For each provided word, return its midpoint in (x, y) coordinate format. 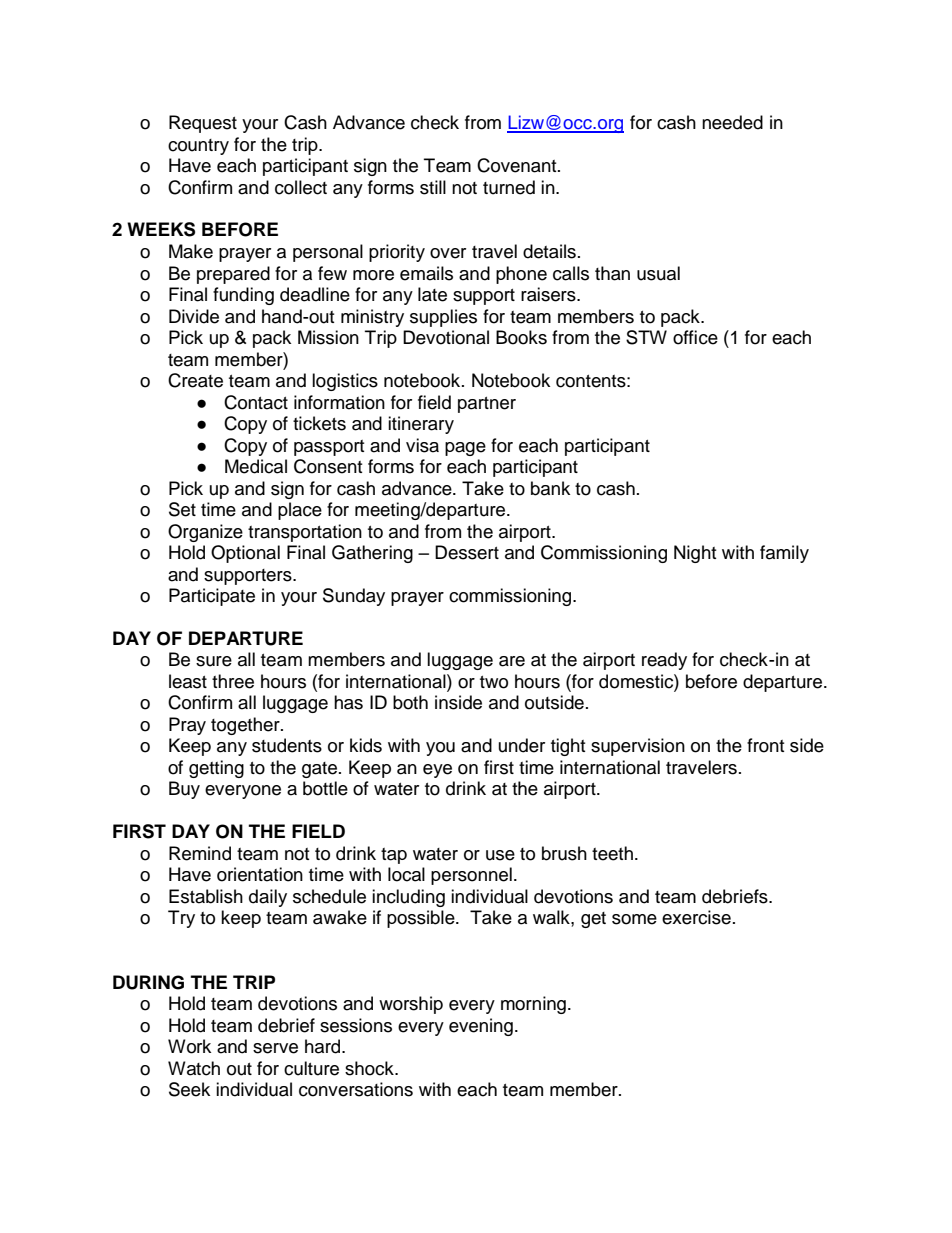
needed (732, 122)
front (765, 745)
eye (437, 771)
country (198, 147)
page (465, 449)
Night (695, 554)
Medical (256, 466)
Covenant (518, 165)
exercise (696, 917)
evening (481, 1027)
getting (216, 769)
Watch (194, 1068)
